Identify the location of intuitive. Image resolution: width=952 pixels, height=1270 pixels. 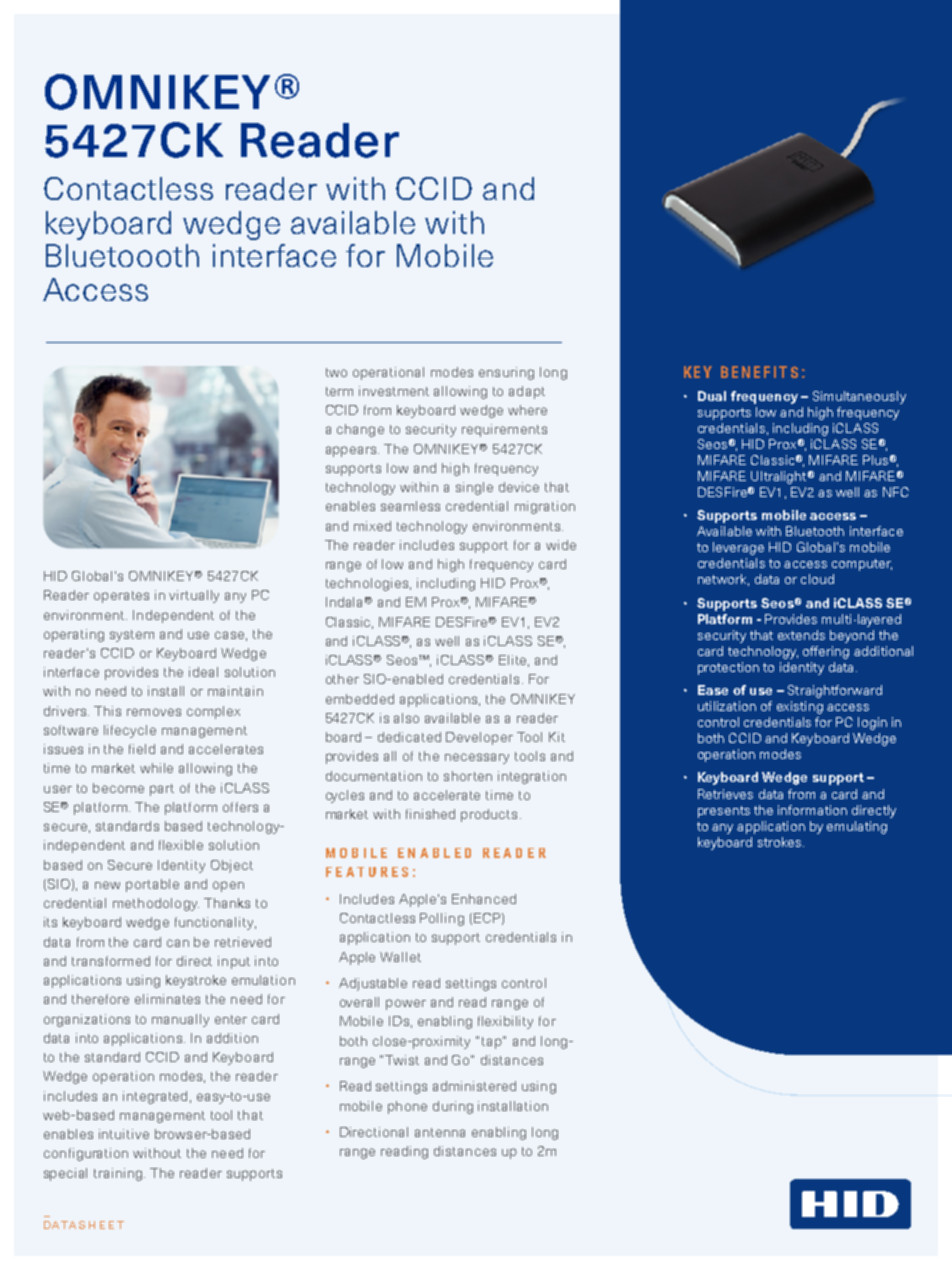
(124, 1134).
